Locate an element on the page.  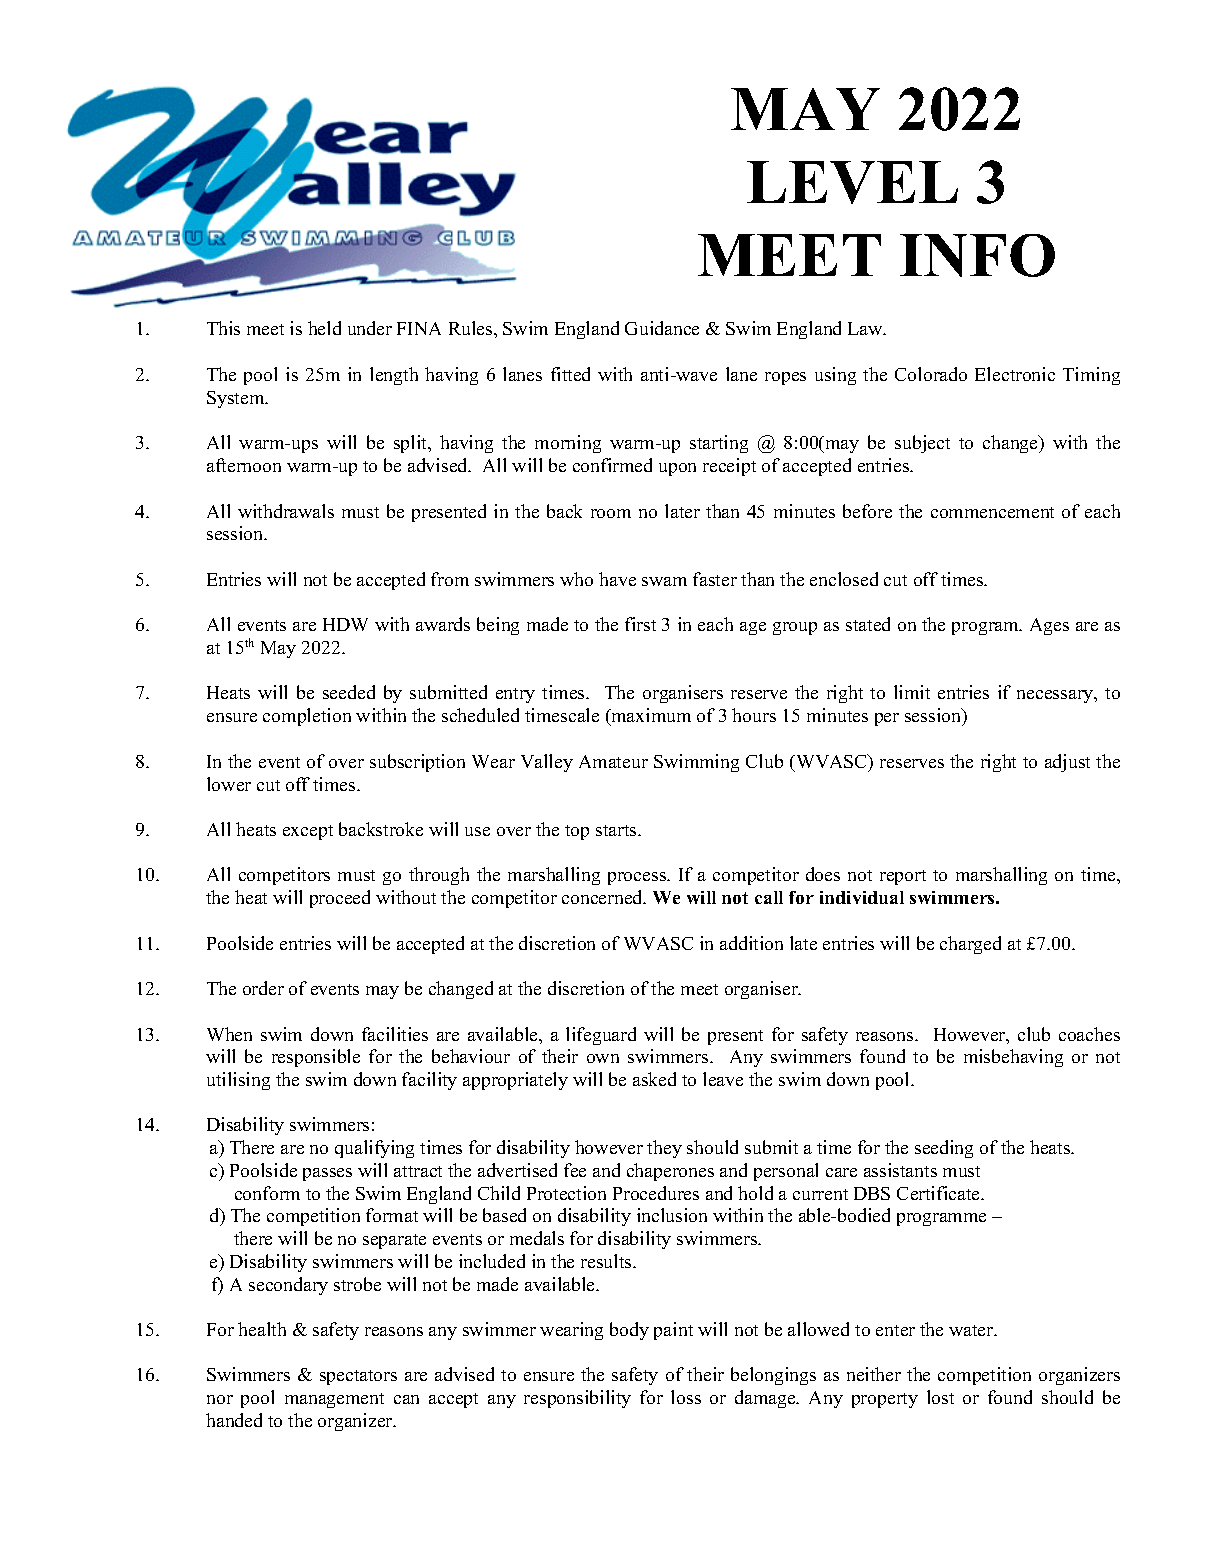
held is located at coordinates (324, 328).
